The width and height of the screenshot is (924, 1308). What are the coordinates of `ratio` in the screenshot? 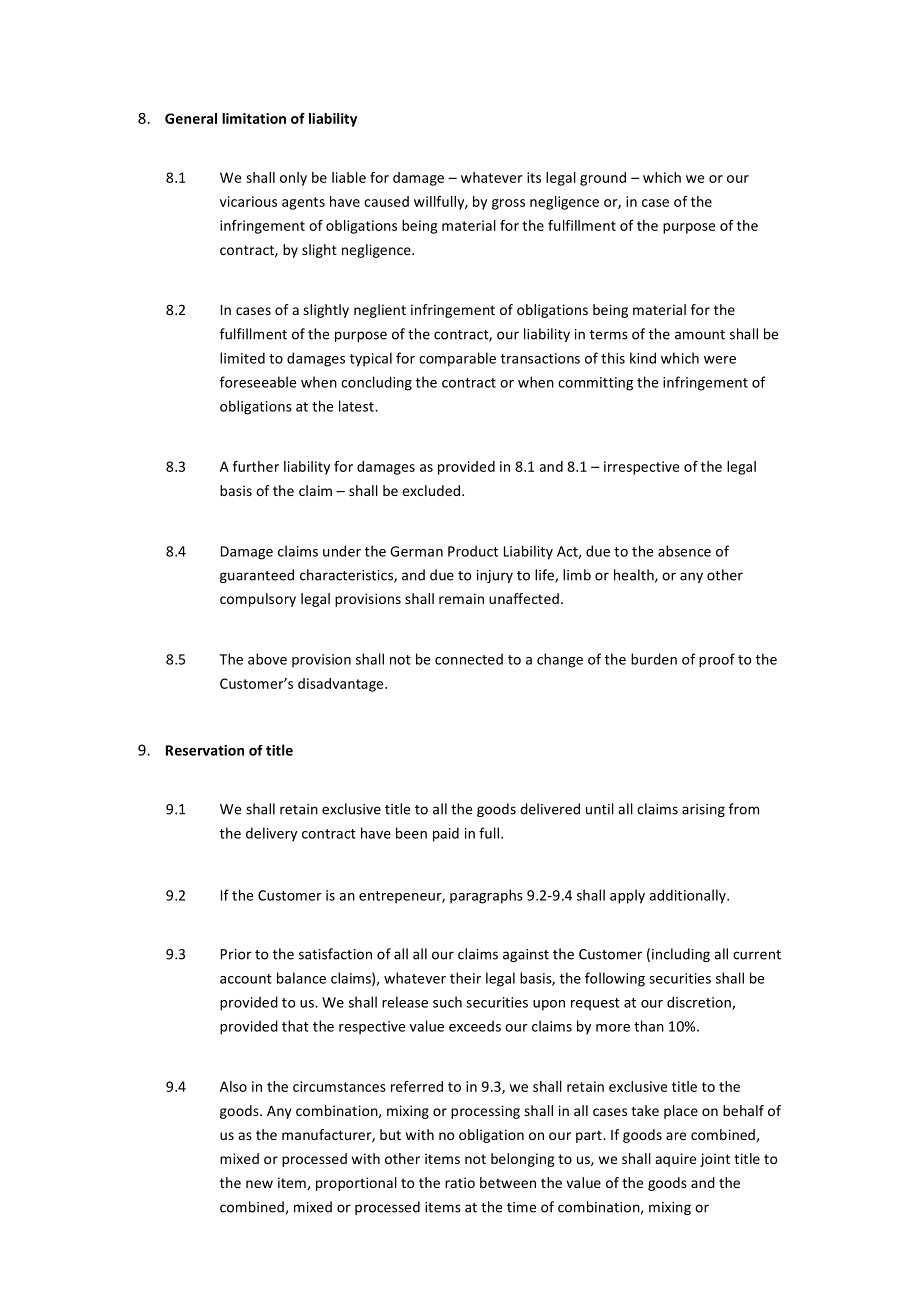 It's located at (460, 1182).
